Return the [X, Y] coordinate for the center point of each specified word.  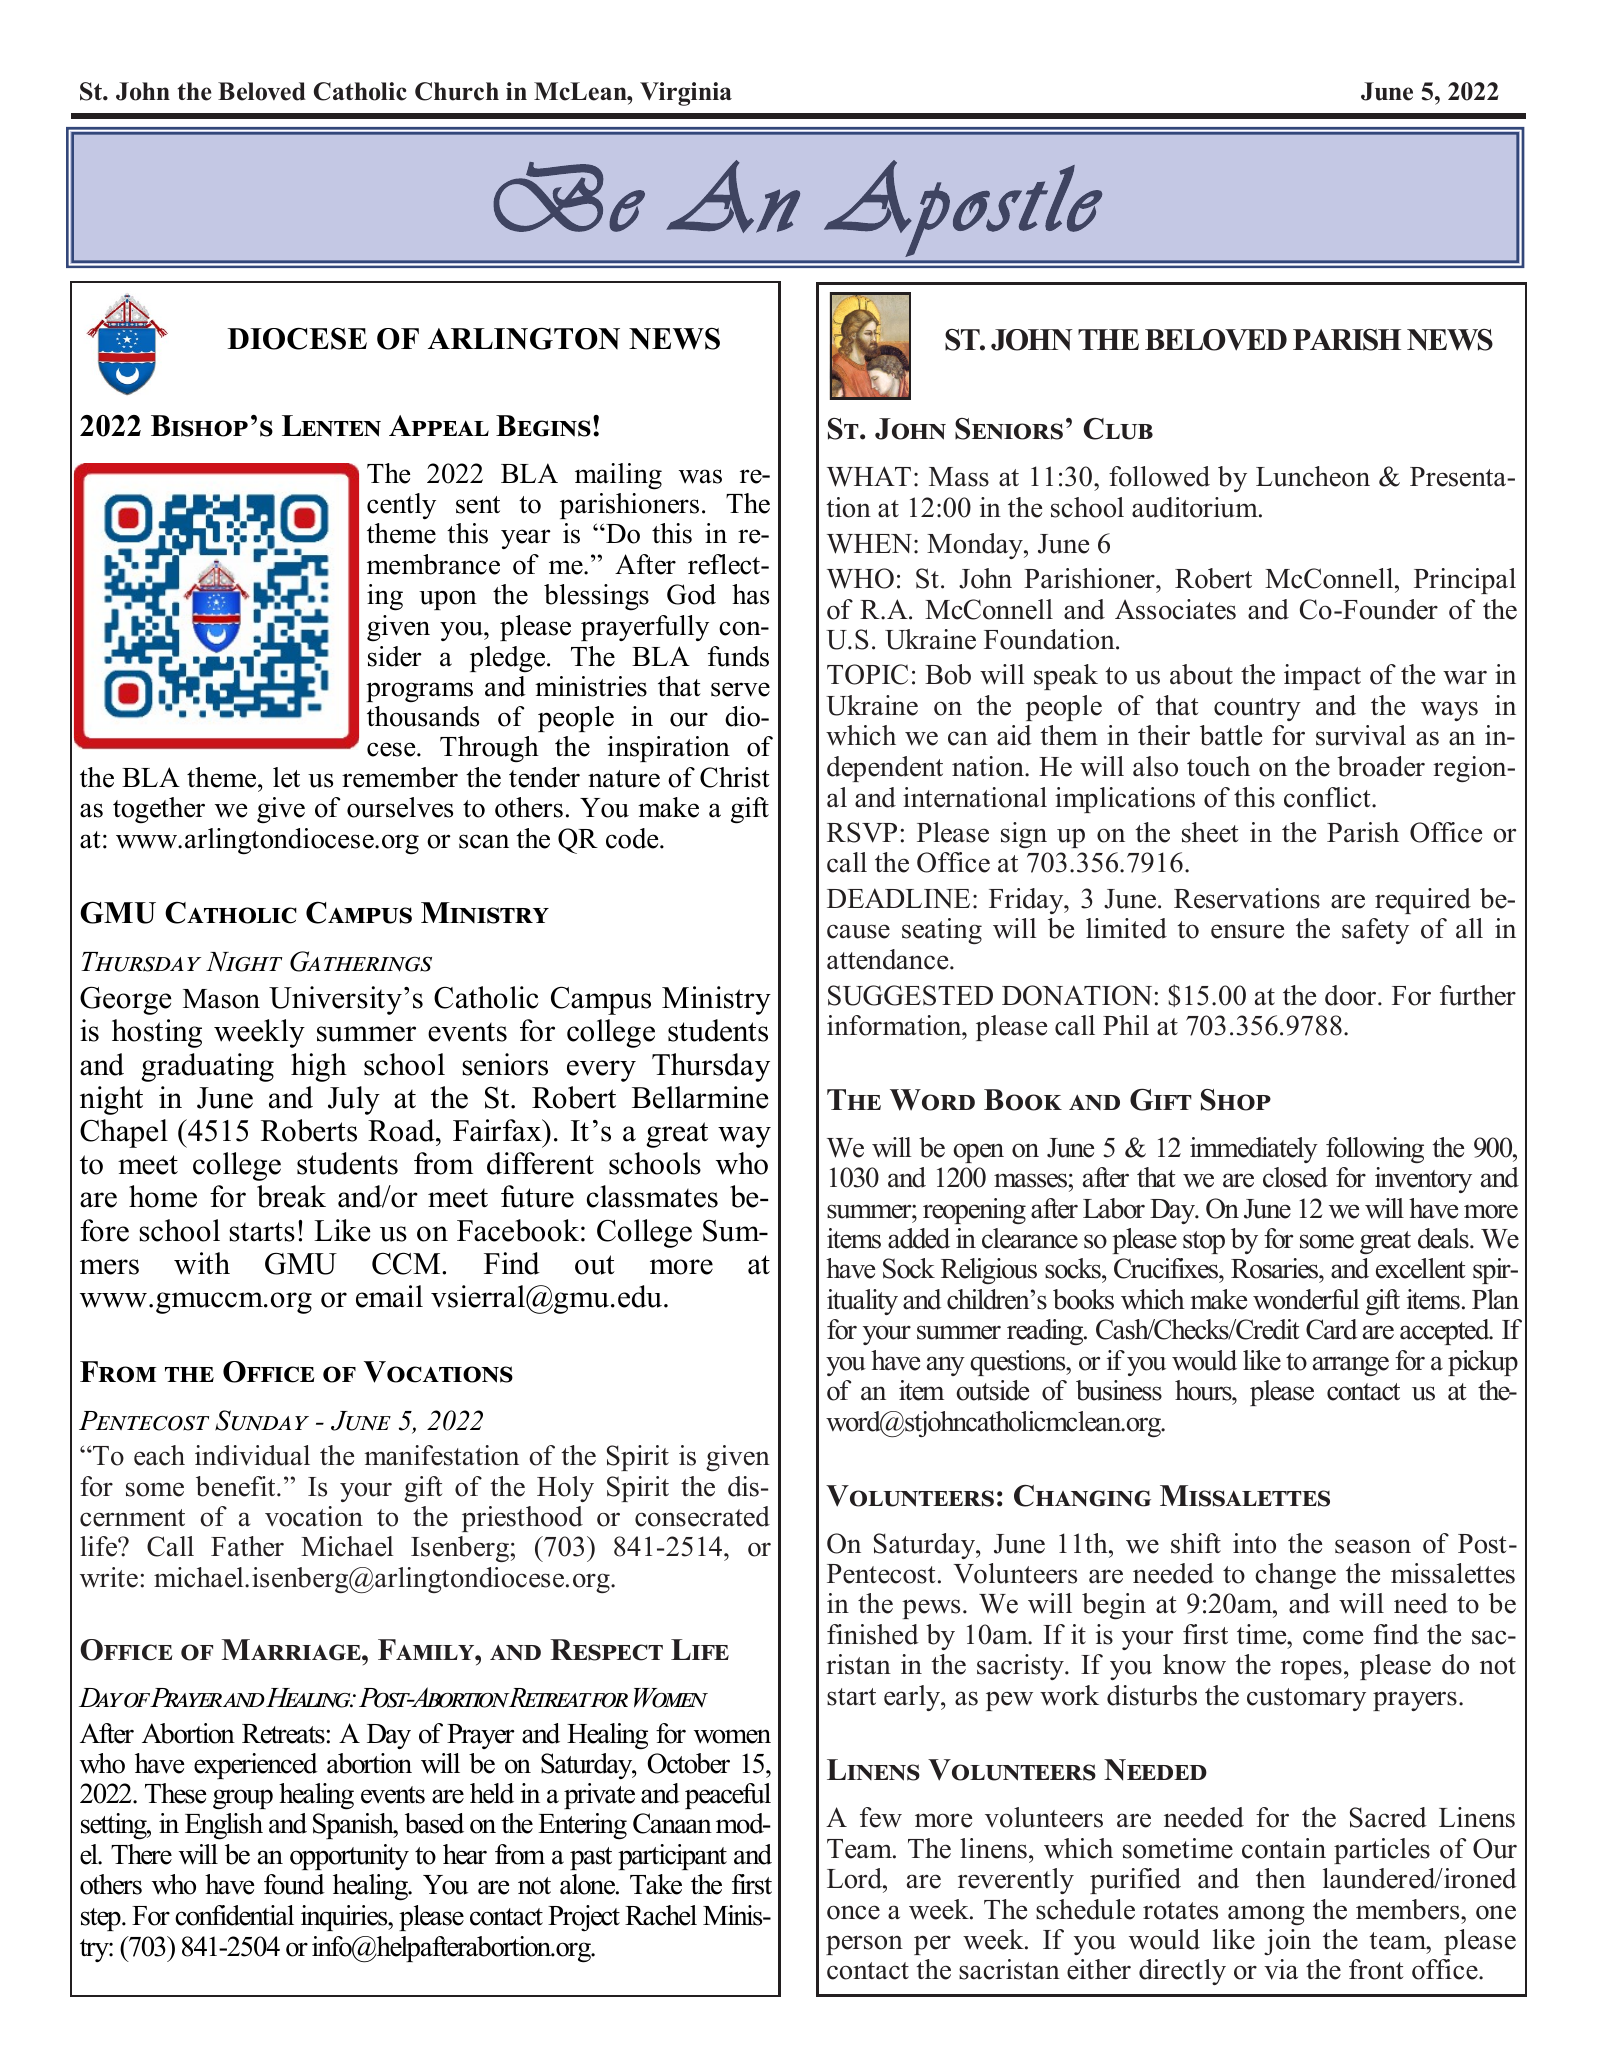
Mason [221, 999]
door [1352, 995]
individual [252, 1455]
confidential [234, 1915]
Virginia [686, 94]
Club [1118, 429]
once [853, 1912]
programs [419, 692]
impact [1322, 677]
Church [457, 91]
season [1373, 1546]
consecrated [702, 1516]
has [750, 594]
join [1287, 1942]
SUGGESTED [910, 995]
